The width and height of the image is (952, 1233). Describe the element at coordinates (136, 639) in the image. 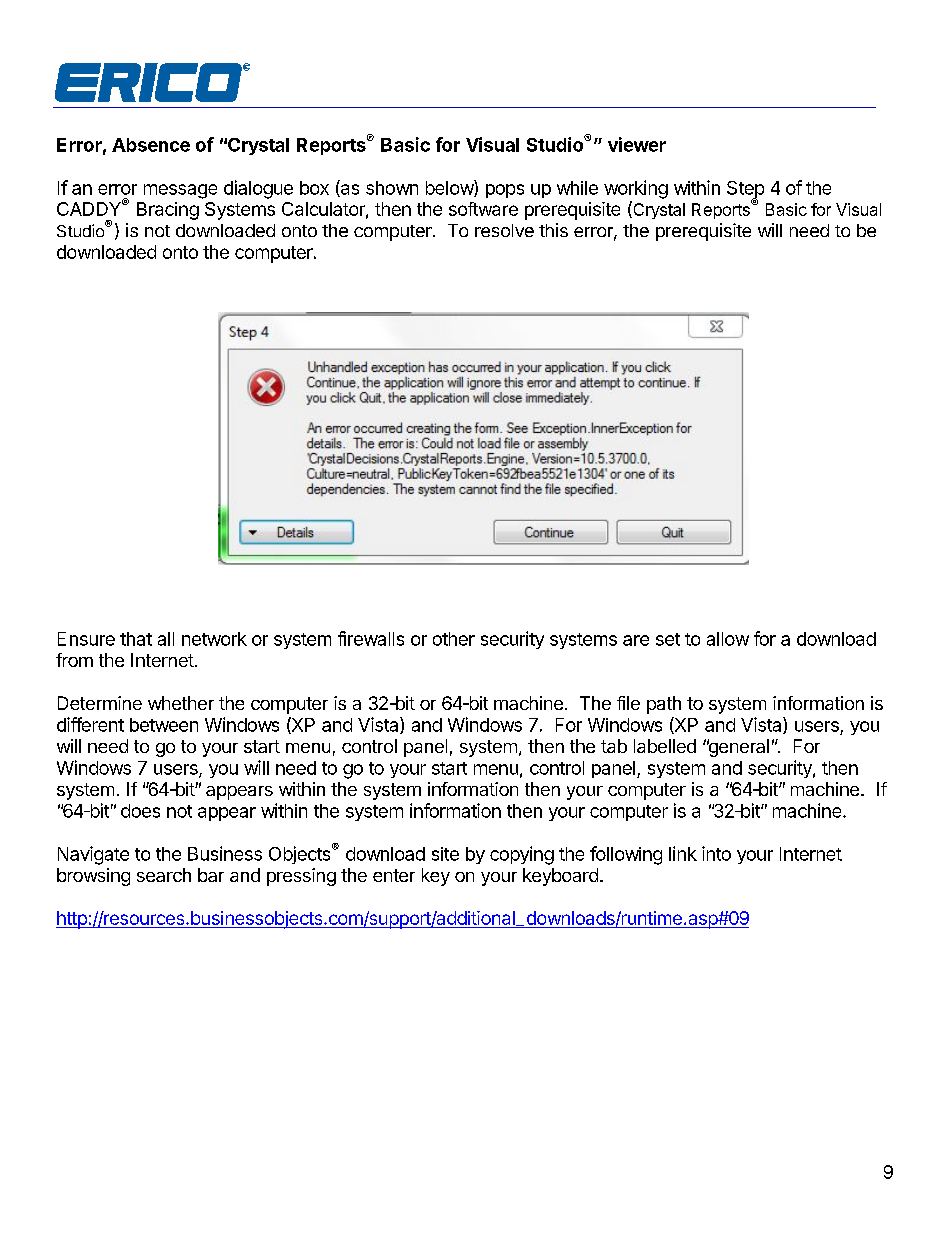

I see `that` at that location.
